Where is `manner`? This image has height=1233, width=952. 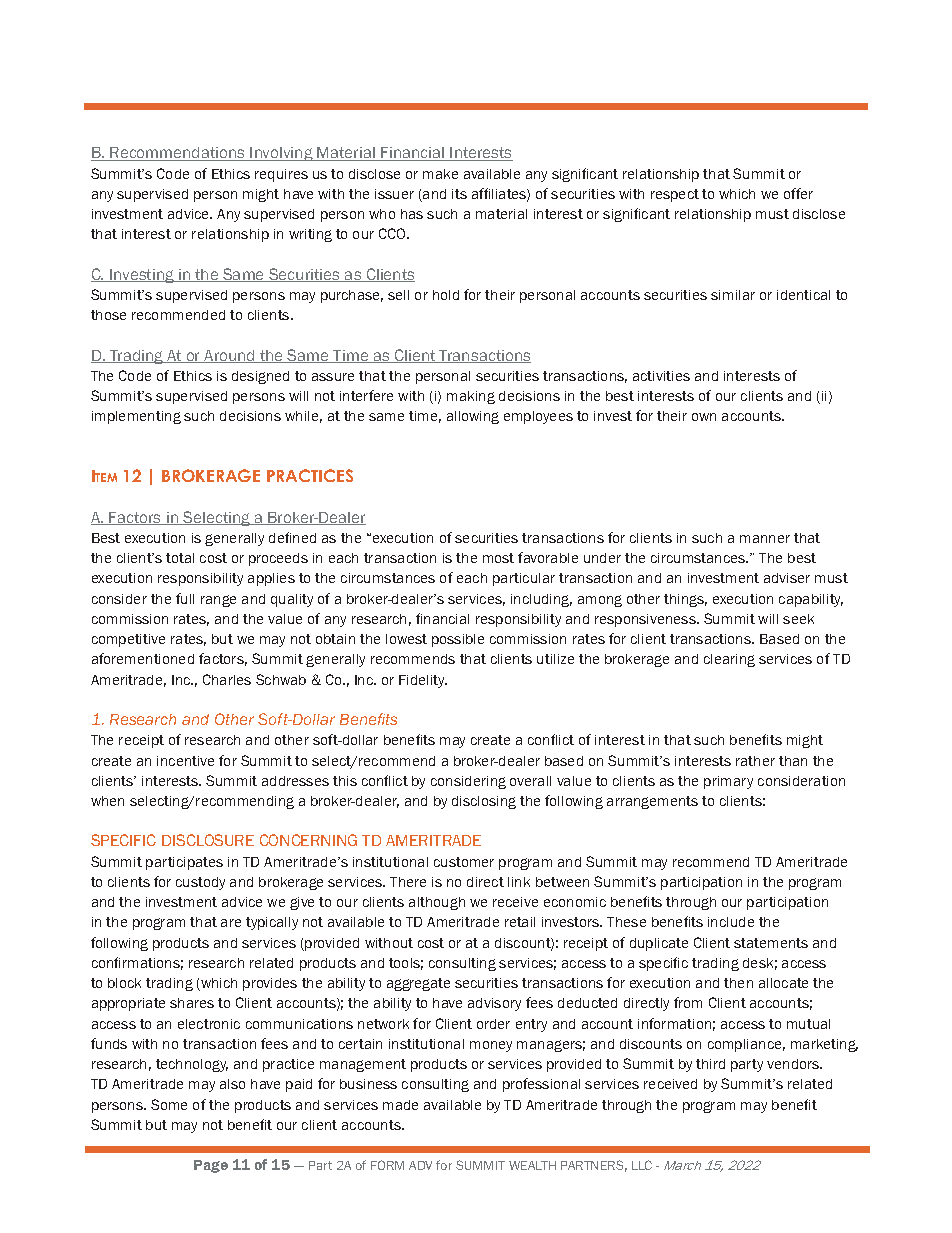
manner is located at coordinates (765, 539).
